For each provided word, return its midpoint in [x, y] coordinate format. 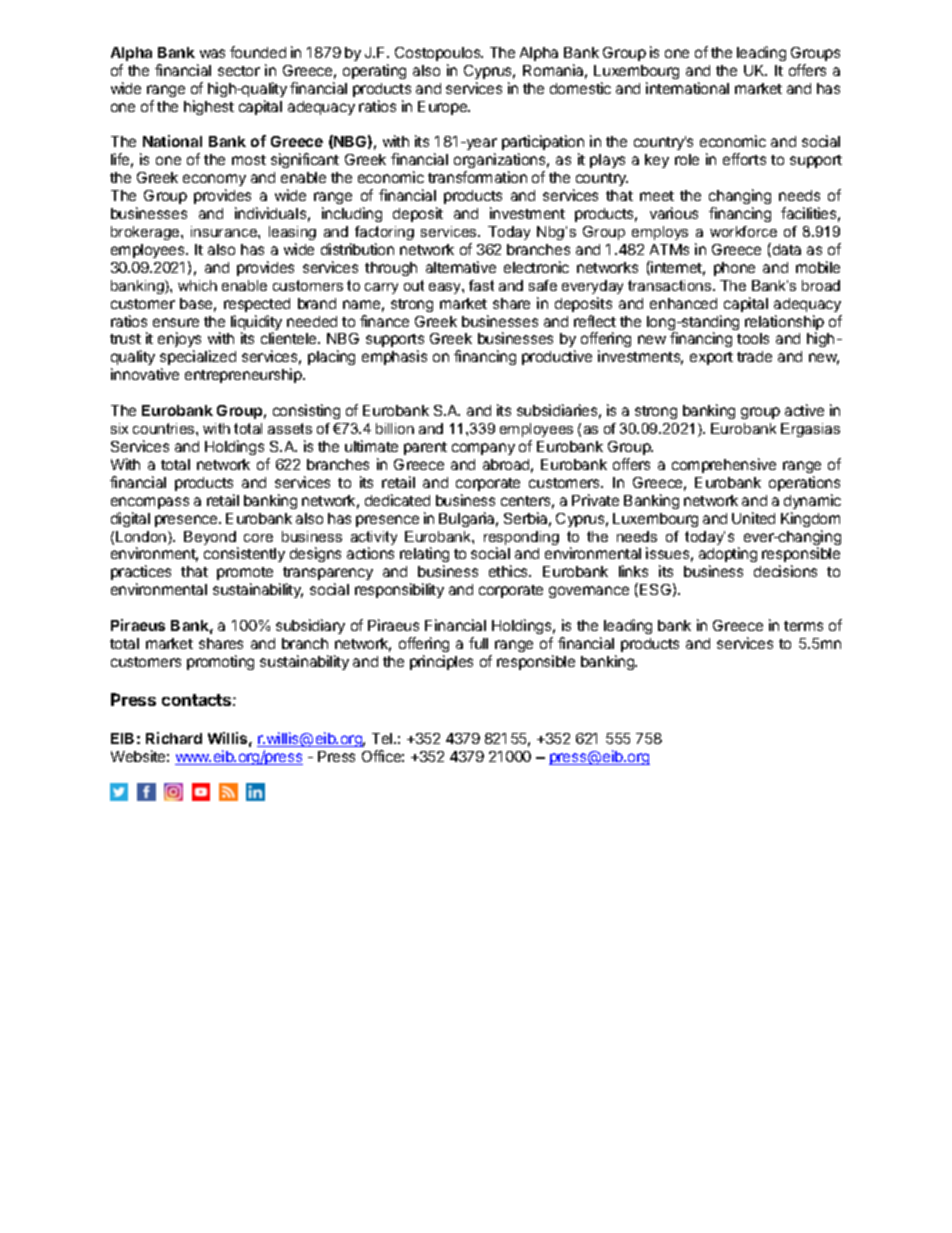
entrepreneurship [244, 375]
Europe [444, 108]
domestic [580, 88]
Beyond [211, 539]
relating [424, 556]
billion [395, 428]
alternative [461, 267]
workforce [743, 231]
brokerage [146, 233]
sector [239, 71]
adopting [728, 556]
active [804, 410]
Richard [174, 738]
